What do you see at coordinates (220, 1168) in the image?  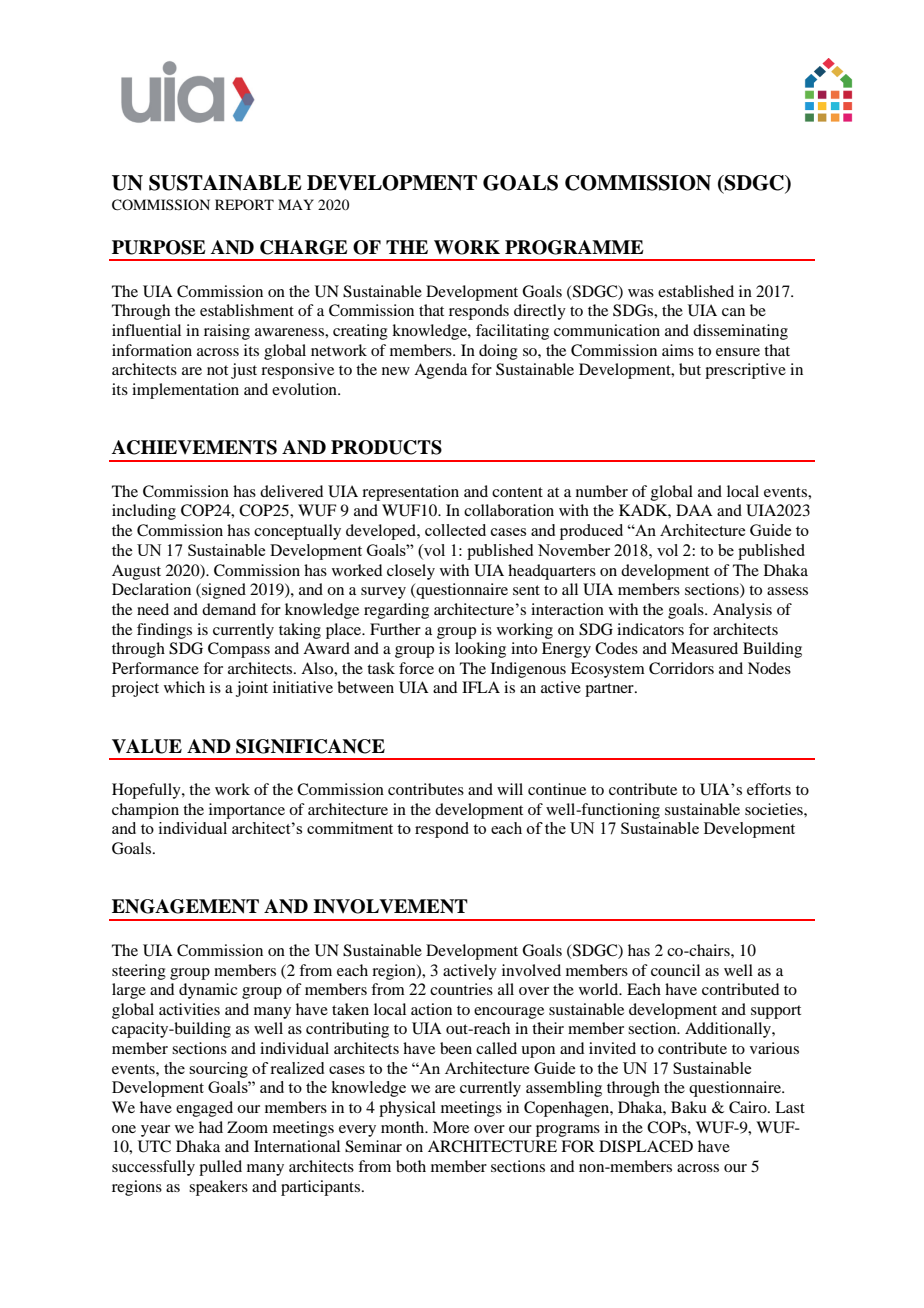 I see `pulled` at bounding box center [220, 1168].
